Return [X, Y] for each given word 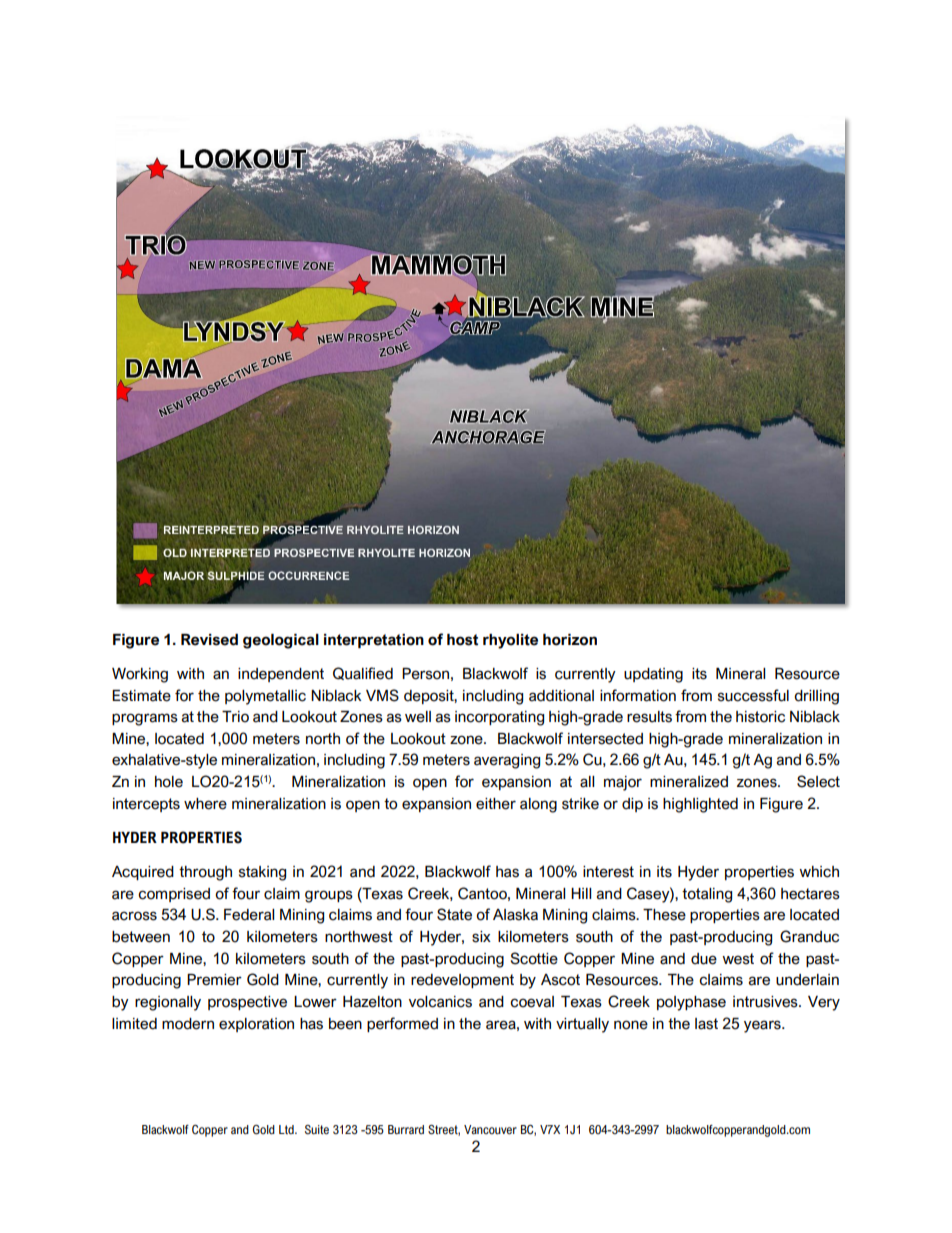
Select [818, 781]
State [454, 914]
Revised [209, 640]
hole [169, 782]
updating [653, 675]
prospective [247, 1003]
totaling [707, 895]
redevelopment [462, 981]
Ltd [287, 1129]
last [706, 1024]
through [205, 873]
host [462, 640]
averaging [507, 761]
